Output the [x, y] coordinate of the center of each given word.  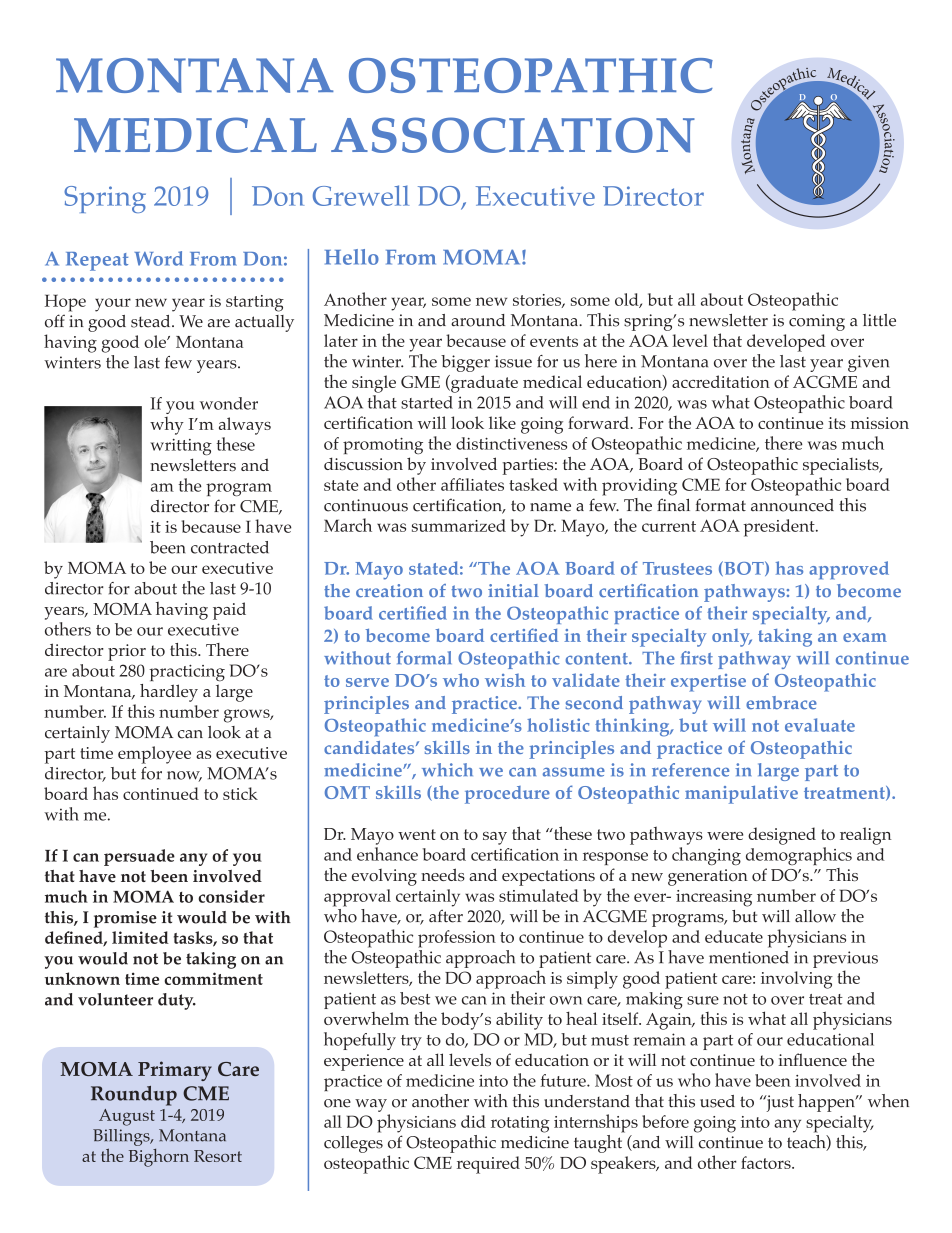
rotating [520, 1124]
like [502, 422]
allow [815, 916]
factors [767, 1162]
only [732, 638]
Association [513, 135]
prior [127, 652]
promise [125, 919]
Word [159, 258]
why [167, 426]
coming [817, 322]
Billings [122, 1137]
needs [443, 874]
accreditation [721, 381]
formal [424, 658]
